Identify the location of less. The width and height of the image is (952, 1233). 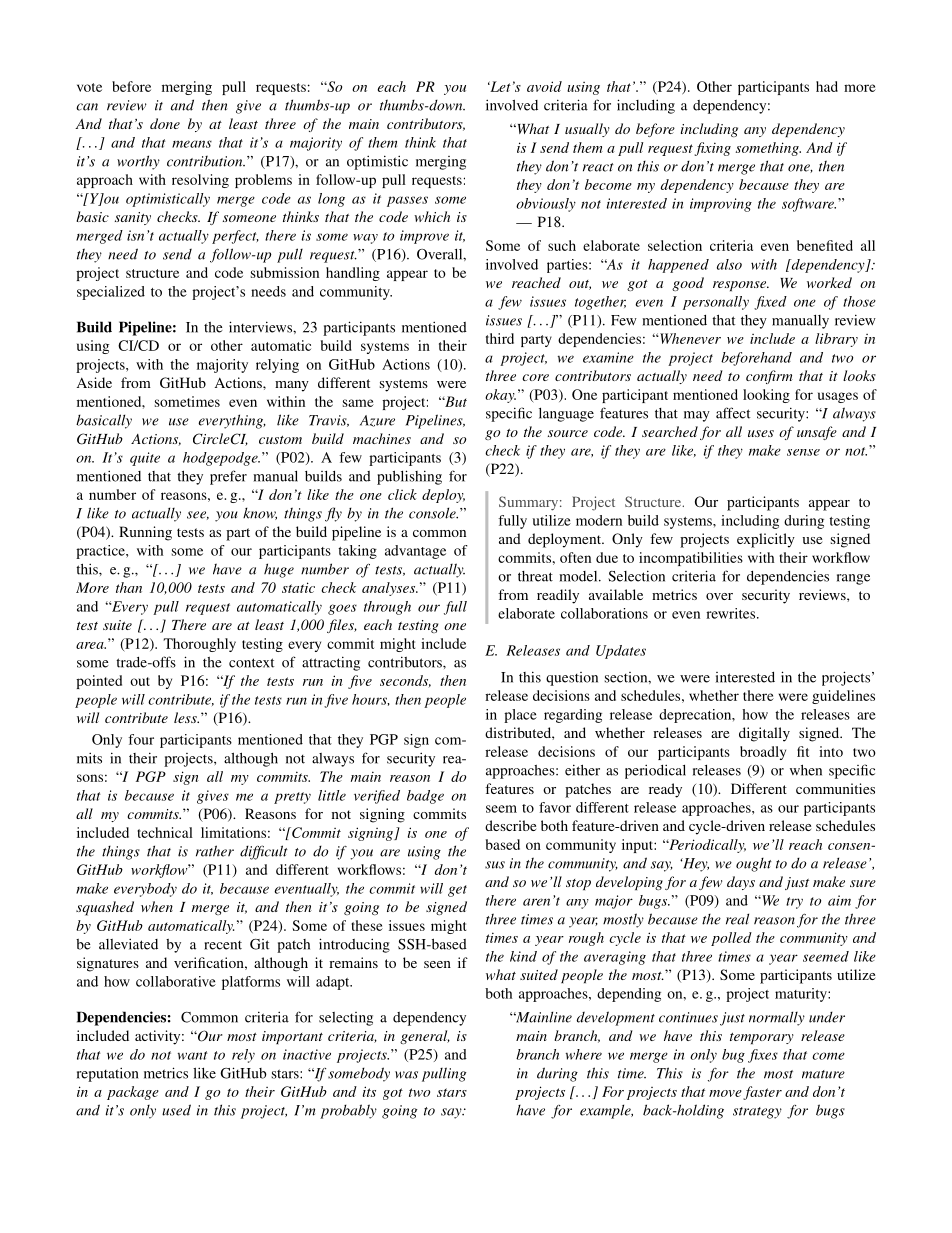
(186, 717).
